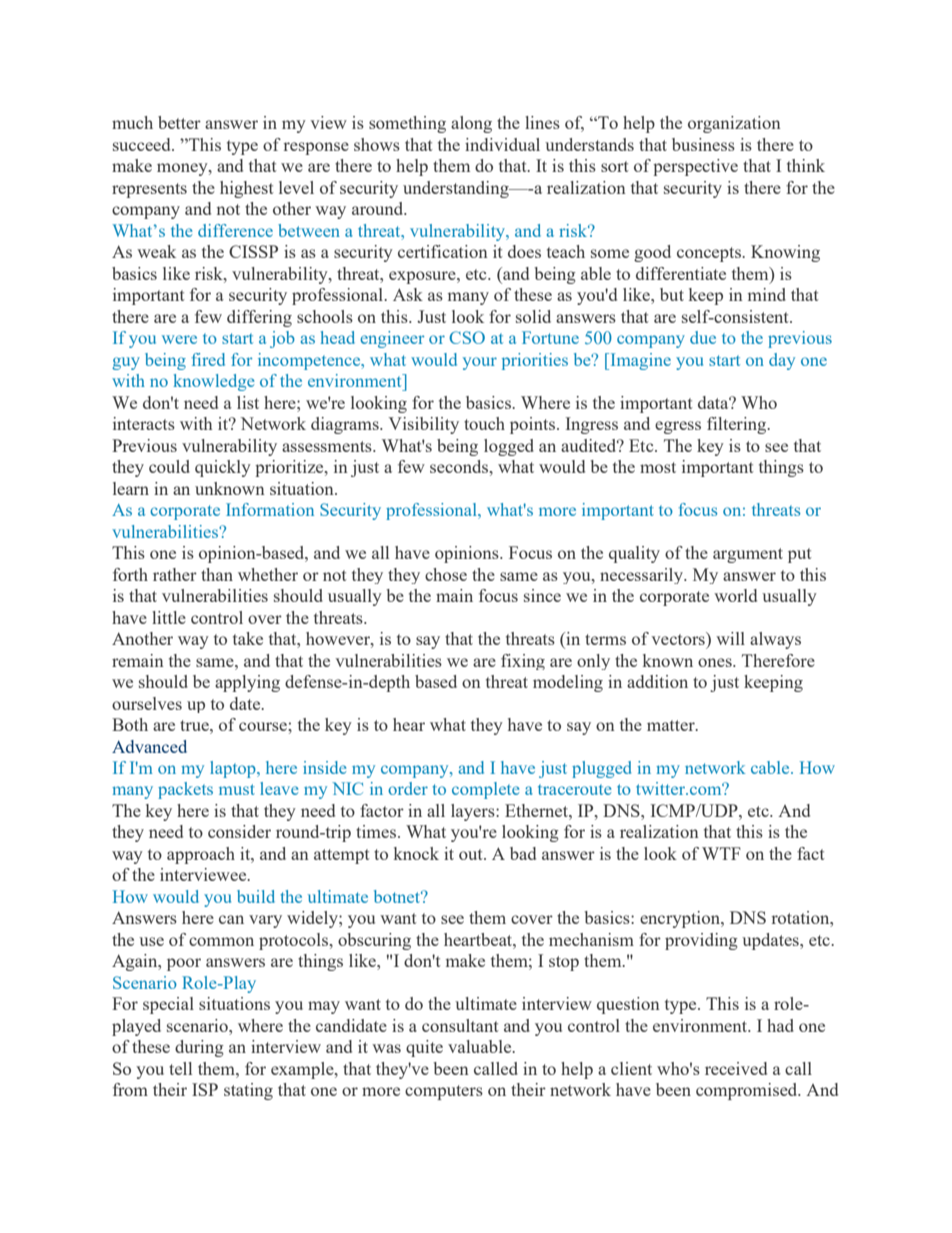 The height and width of the image is (1233, 952). What do you see at coordinates (444, 1092) in the image?
I see `computers` at bounding box center [444, 1092].
